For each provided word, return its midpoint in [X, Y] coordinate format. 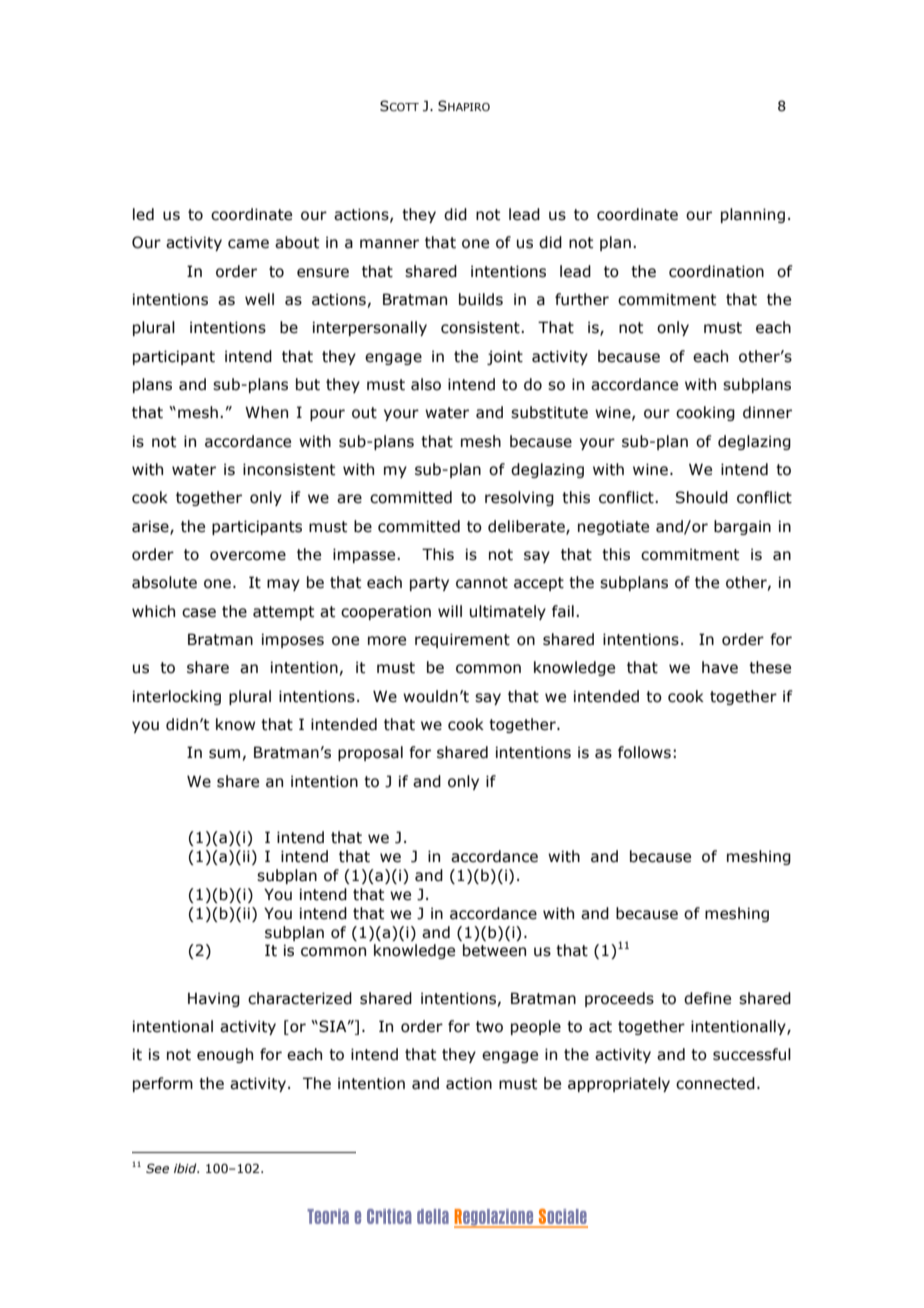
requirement [462, 640]
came [248, 244]
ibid [186, 1168]
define [707, 998]
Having [214, 999]
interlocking [177, 697]
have [720, 667]
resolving [519, 498]
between [494, 950]
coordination [716, 271]
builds [481, 299]
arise [151, 527]
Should [702, 497]
